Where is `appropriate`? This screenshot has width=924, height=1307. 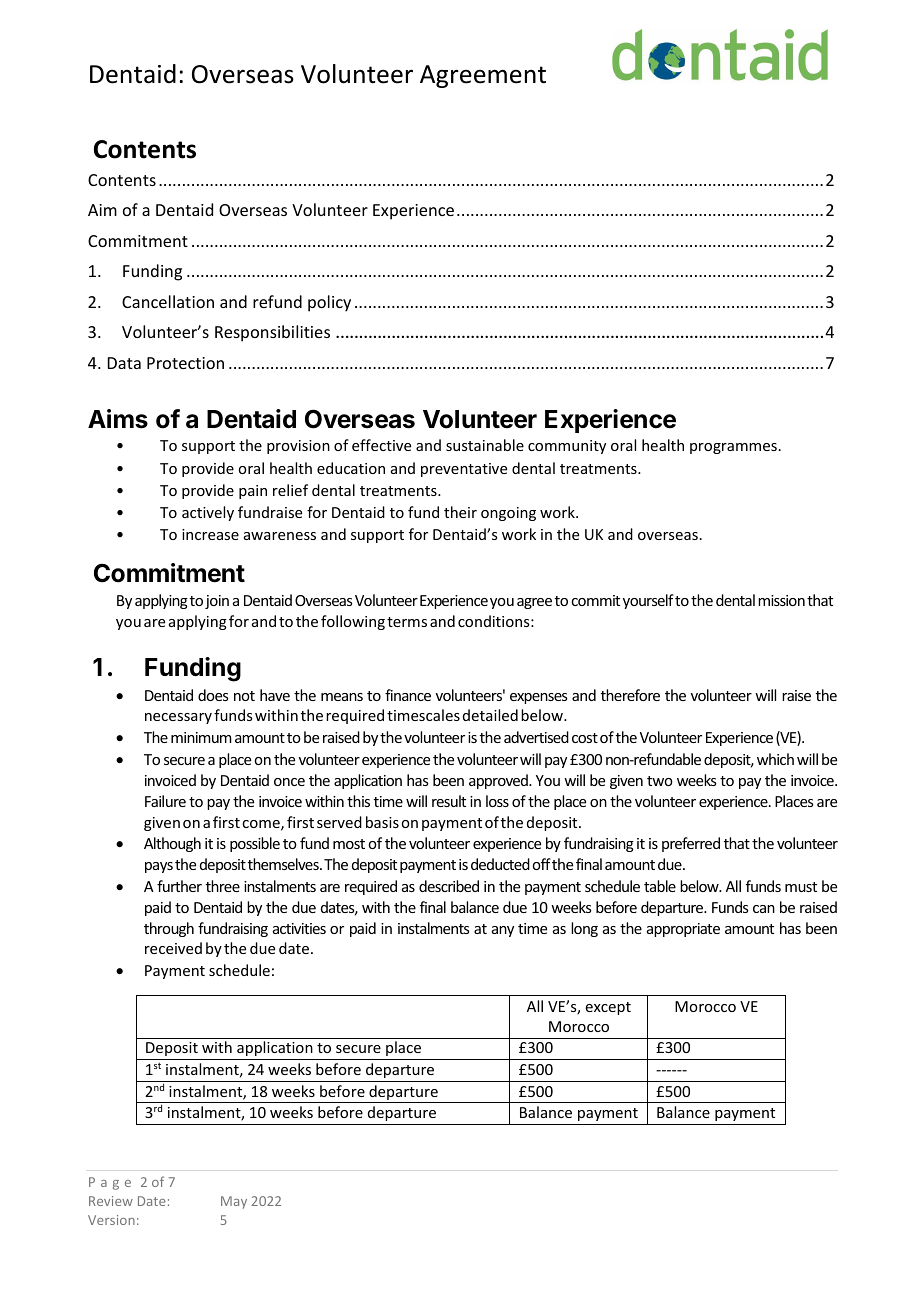
appropriate is located at coordinates (683, 930).
